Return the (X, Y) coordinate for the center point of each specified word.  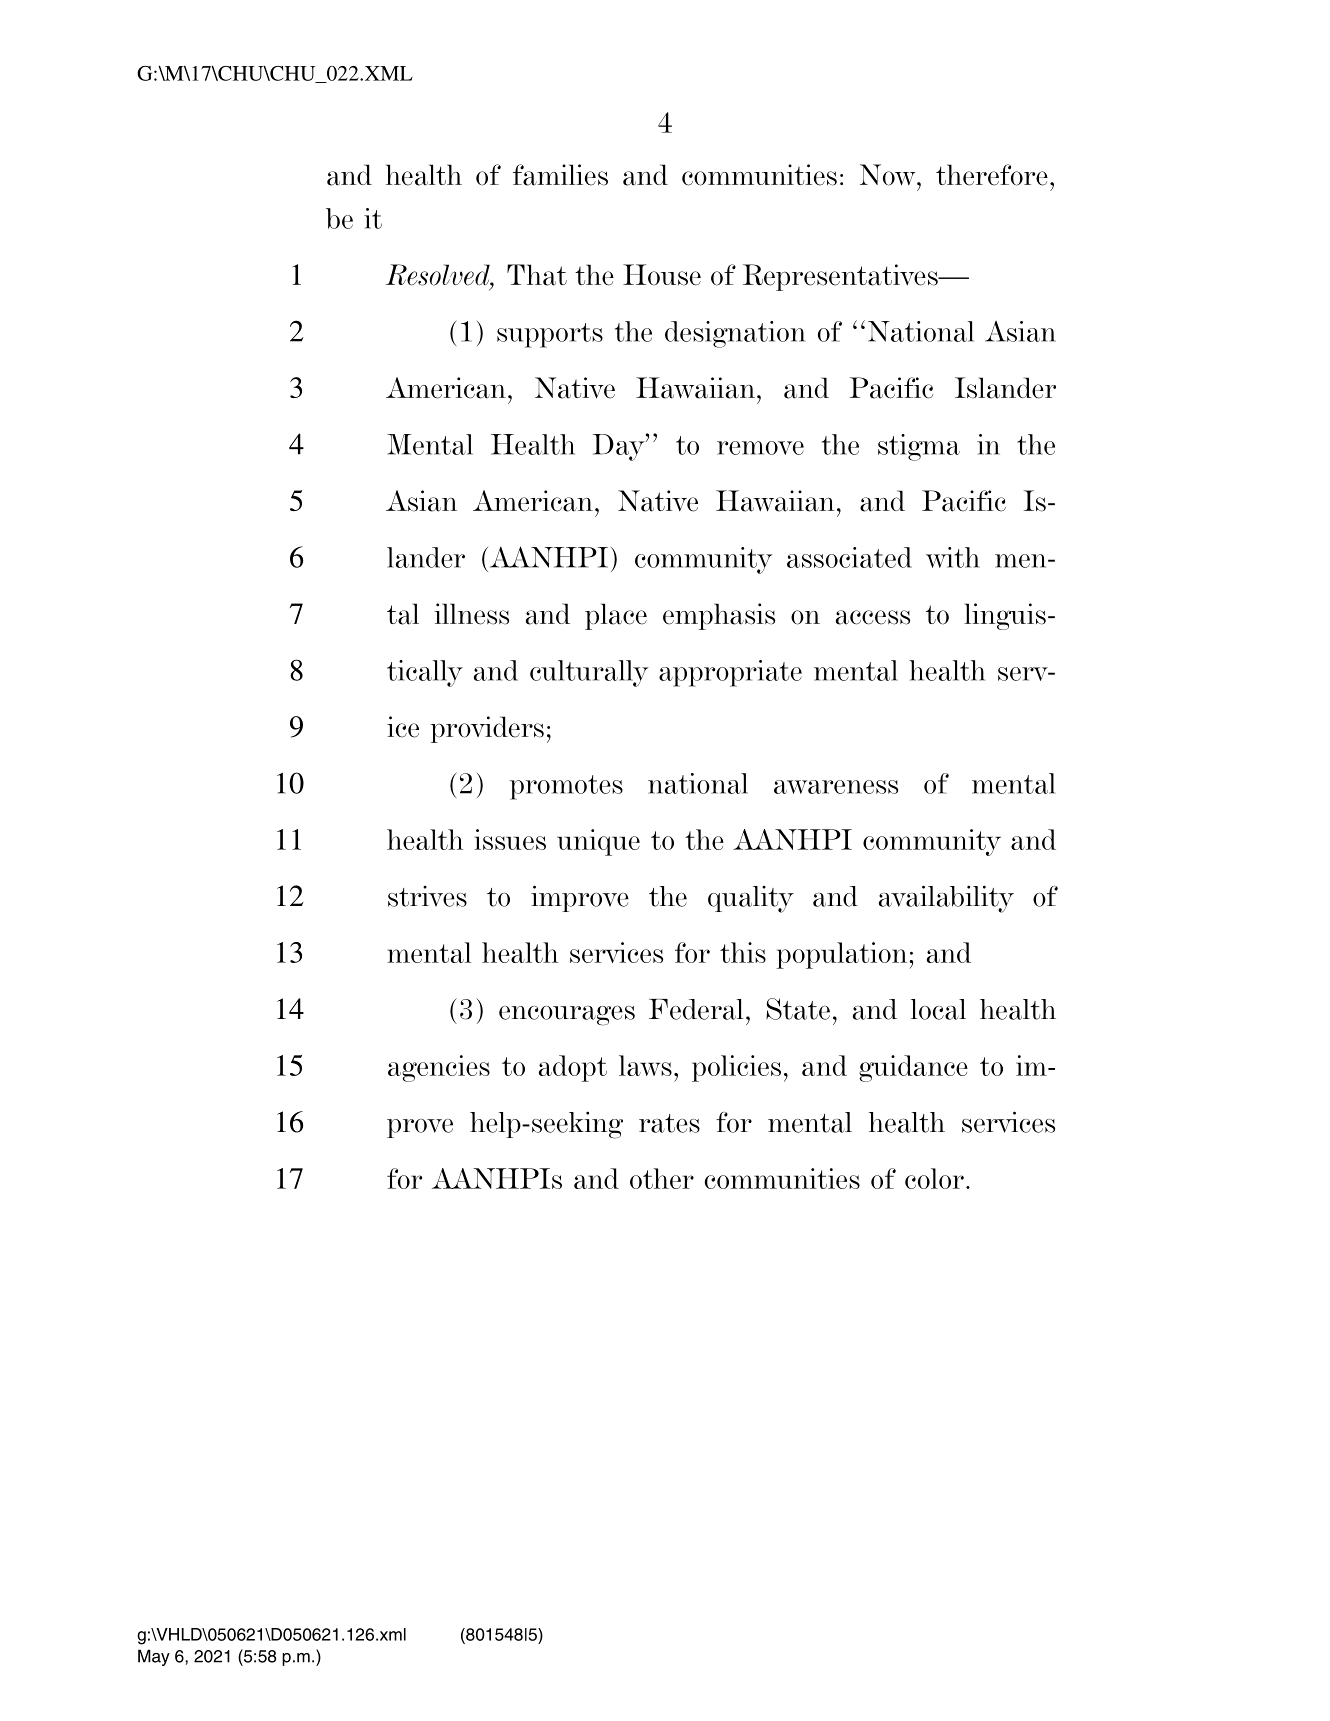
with (953, 557)
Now (889, 175)
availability (946, 899)
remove (760, 448)
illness (471, 614)
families (560, 175)
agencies (439, 1068)
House (662, 275)
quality (751, 899)
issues (510, 839)
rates (669, 1123)
